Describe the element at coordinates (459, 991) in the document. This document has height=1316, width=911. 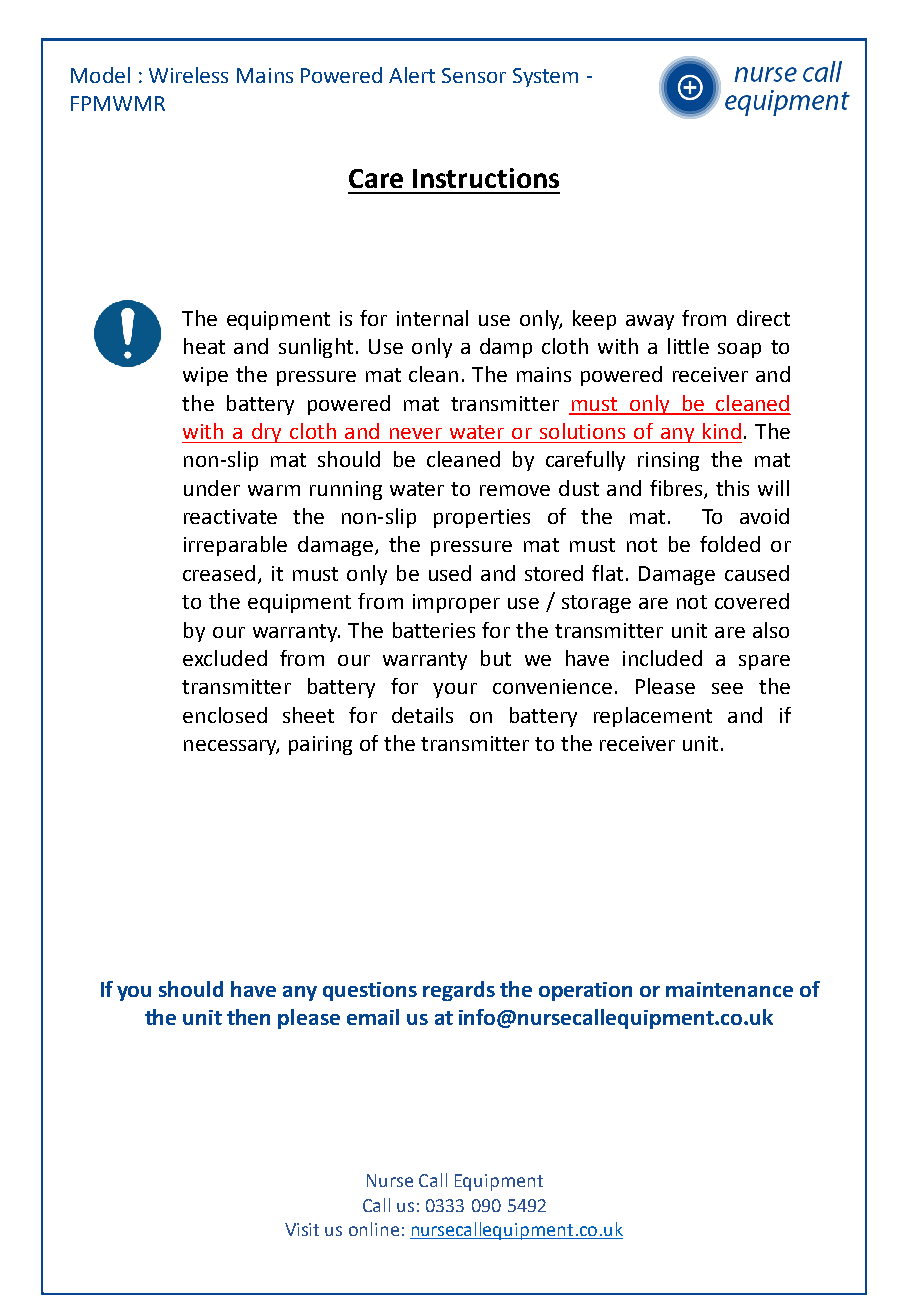
I see `regards` at that location.
